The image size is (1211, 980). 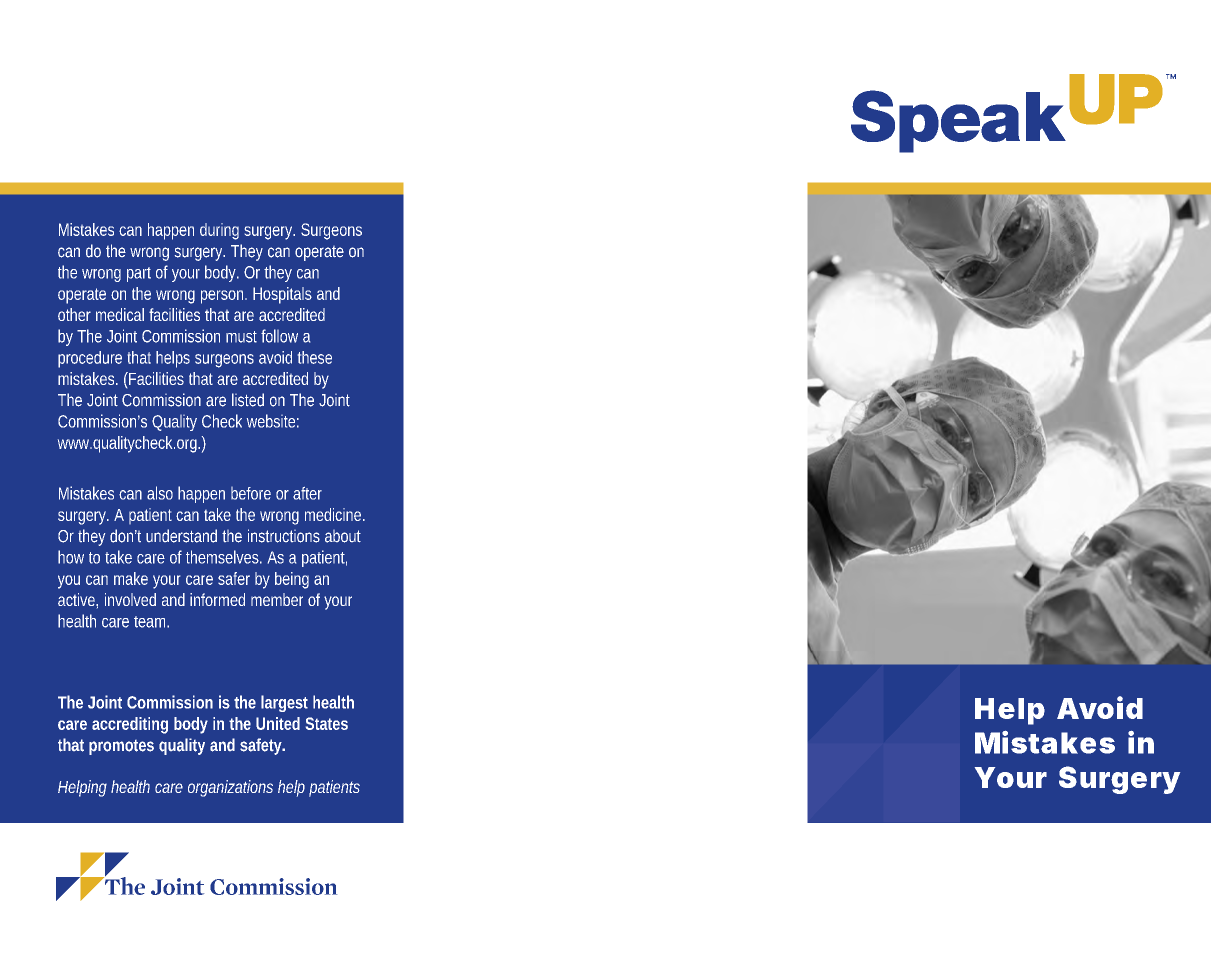 I want to click on also, so click(x=160, y=493).
